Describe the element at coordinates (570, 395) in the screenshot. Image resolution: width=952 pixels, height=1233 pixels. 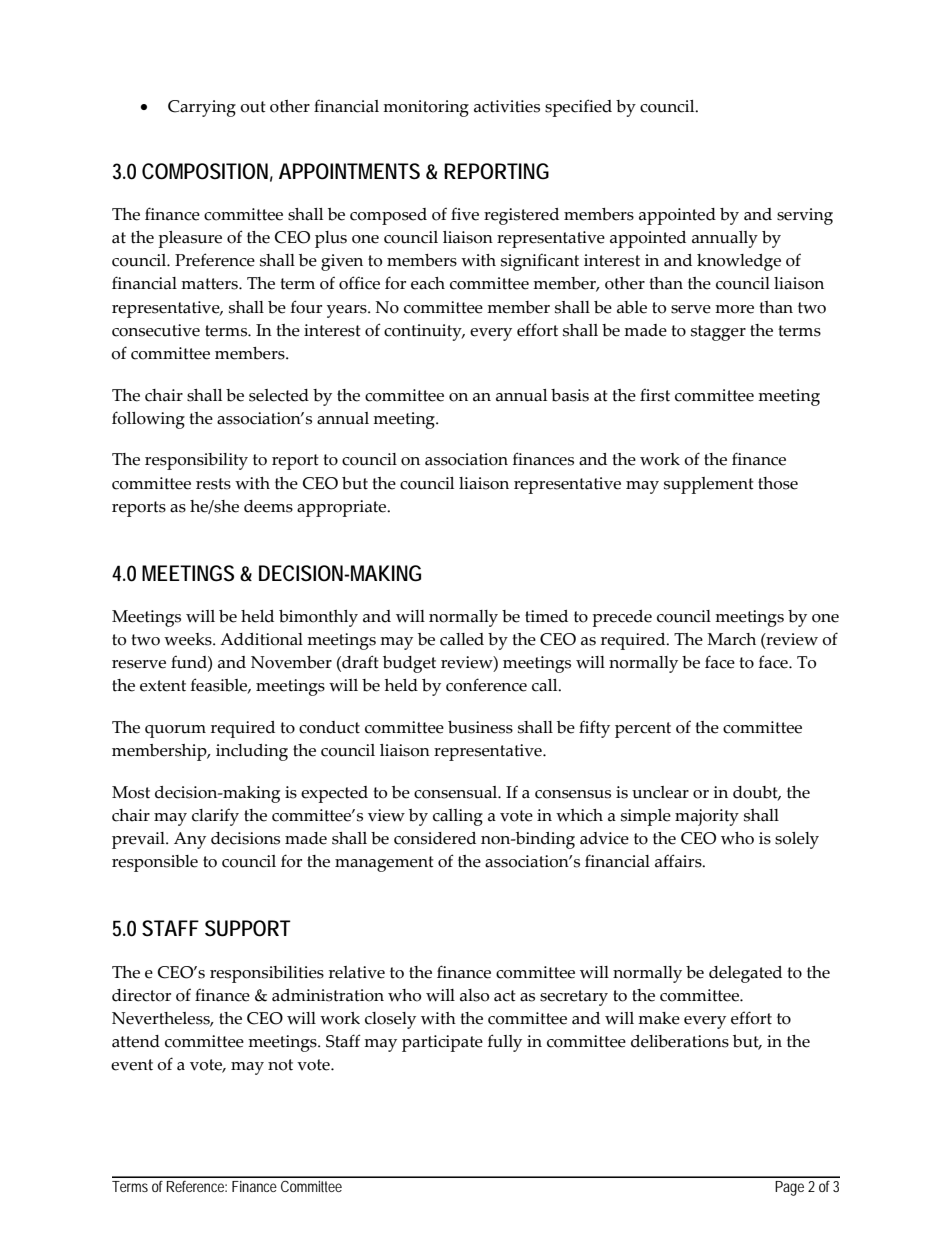
I see `basis` at that location.
